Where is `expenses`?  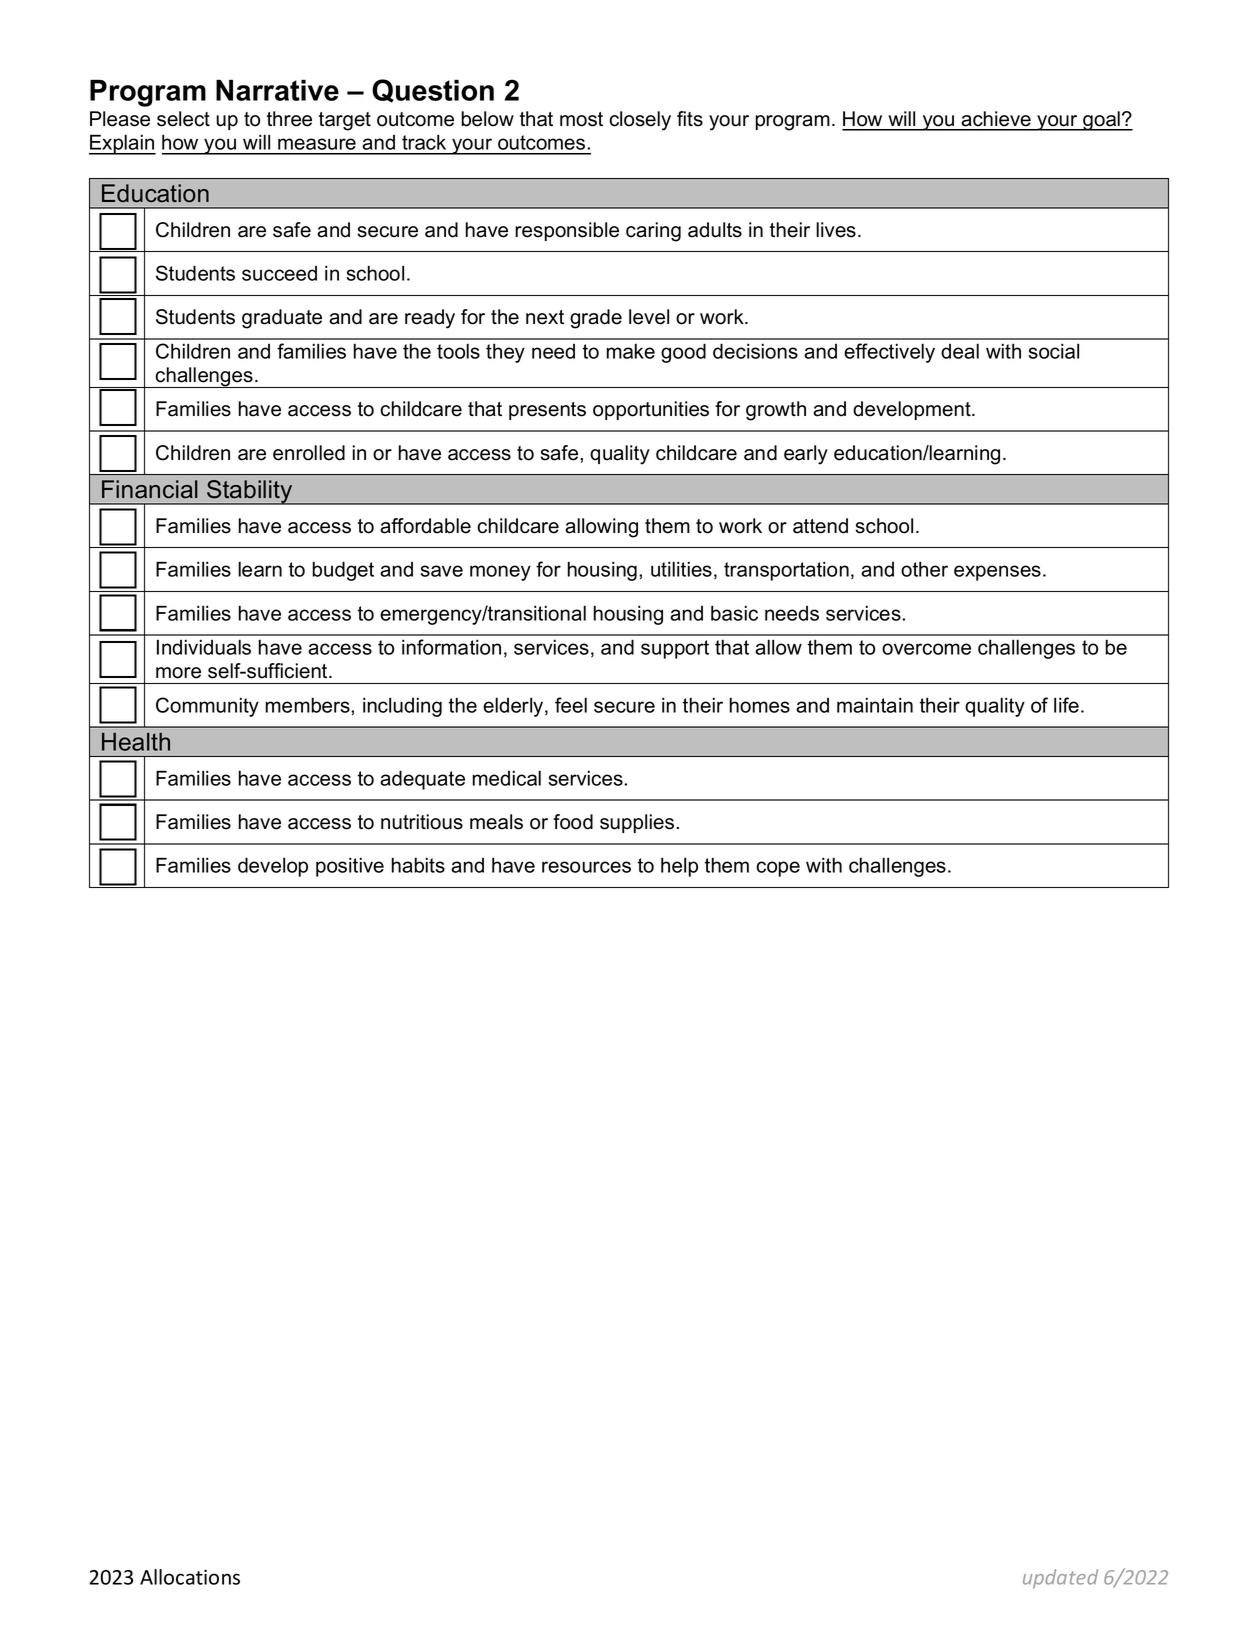
expenses is located at coordinates (997, 573).
